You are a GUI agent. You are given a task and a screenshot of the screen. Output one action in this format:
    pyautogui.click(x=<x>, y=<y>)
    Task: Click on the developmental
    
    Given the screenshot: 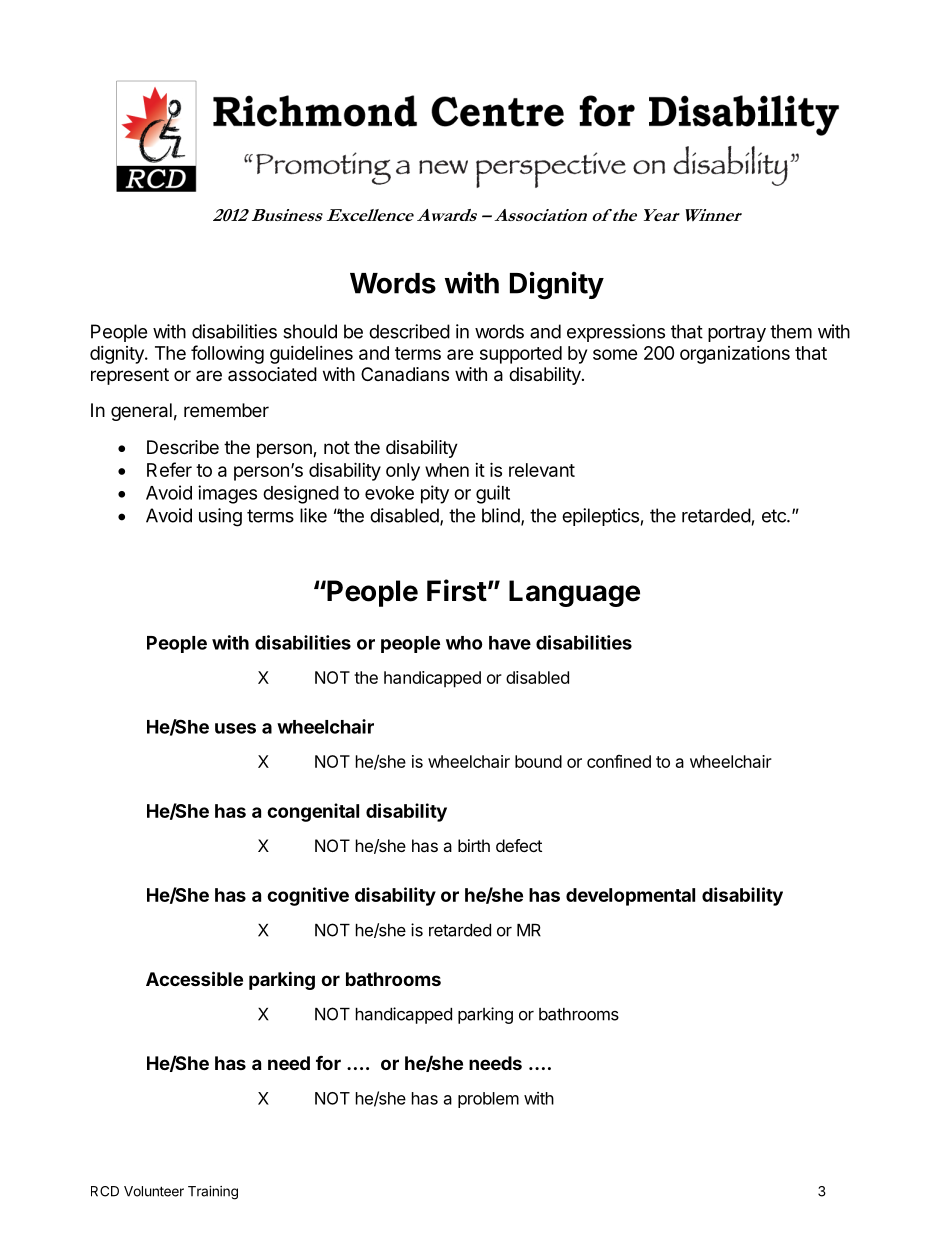 What is the action you would take?
    pyautogui.click(x=630, y=897)
